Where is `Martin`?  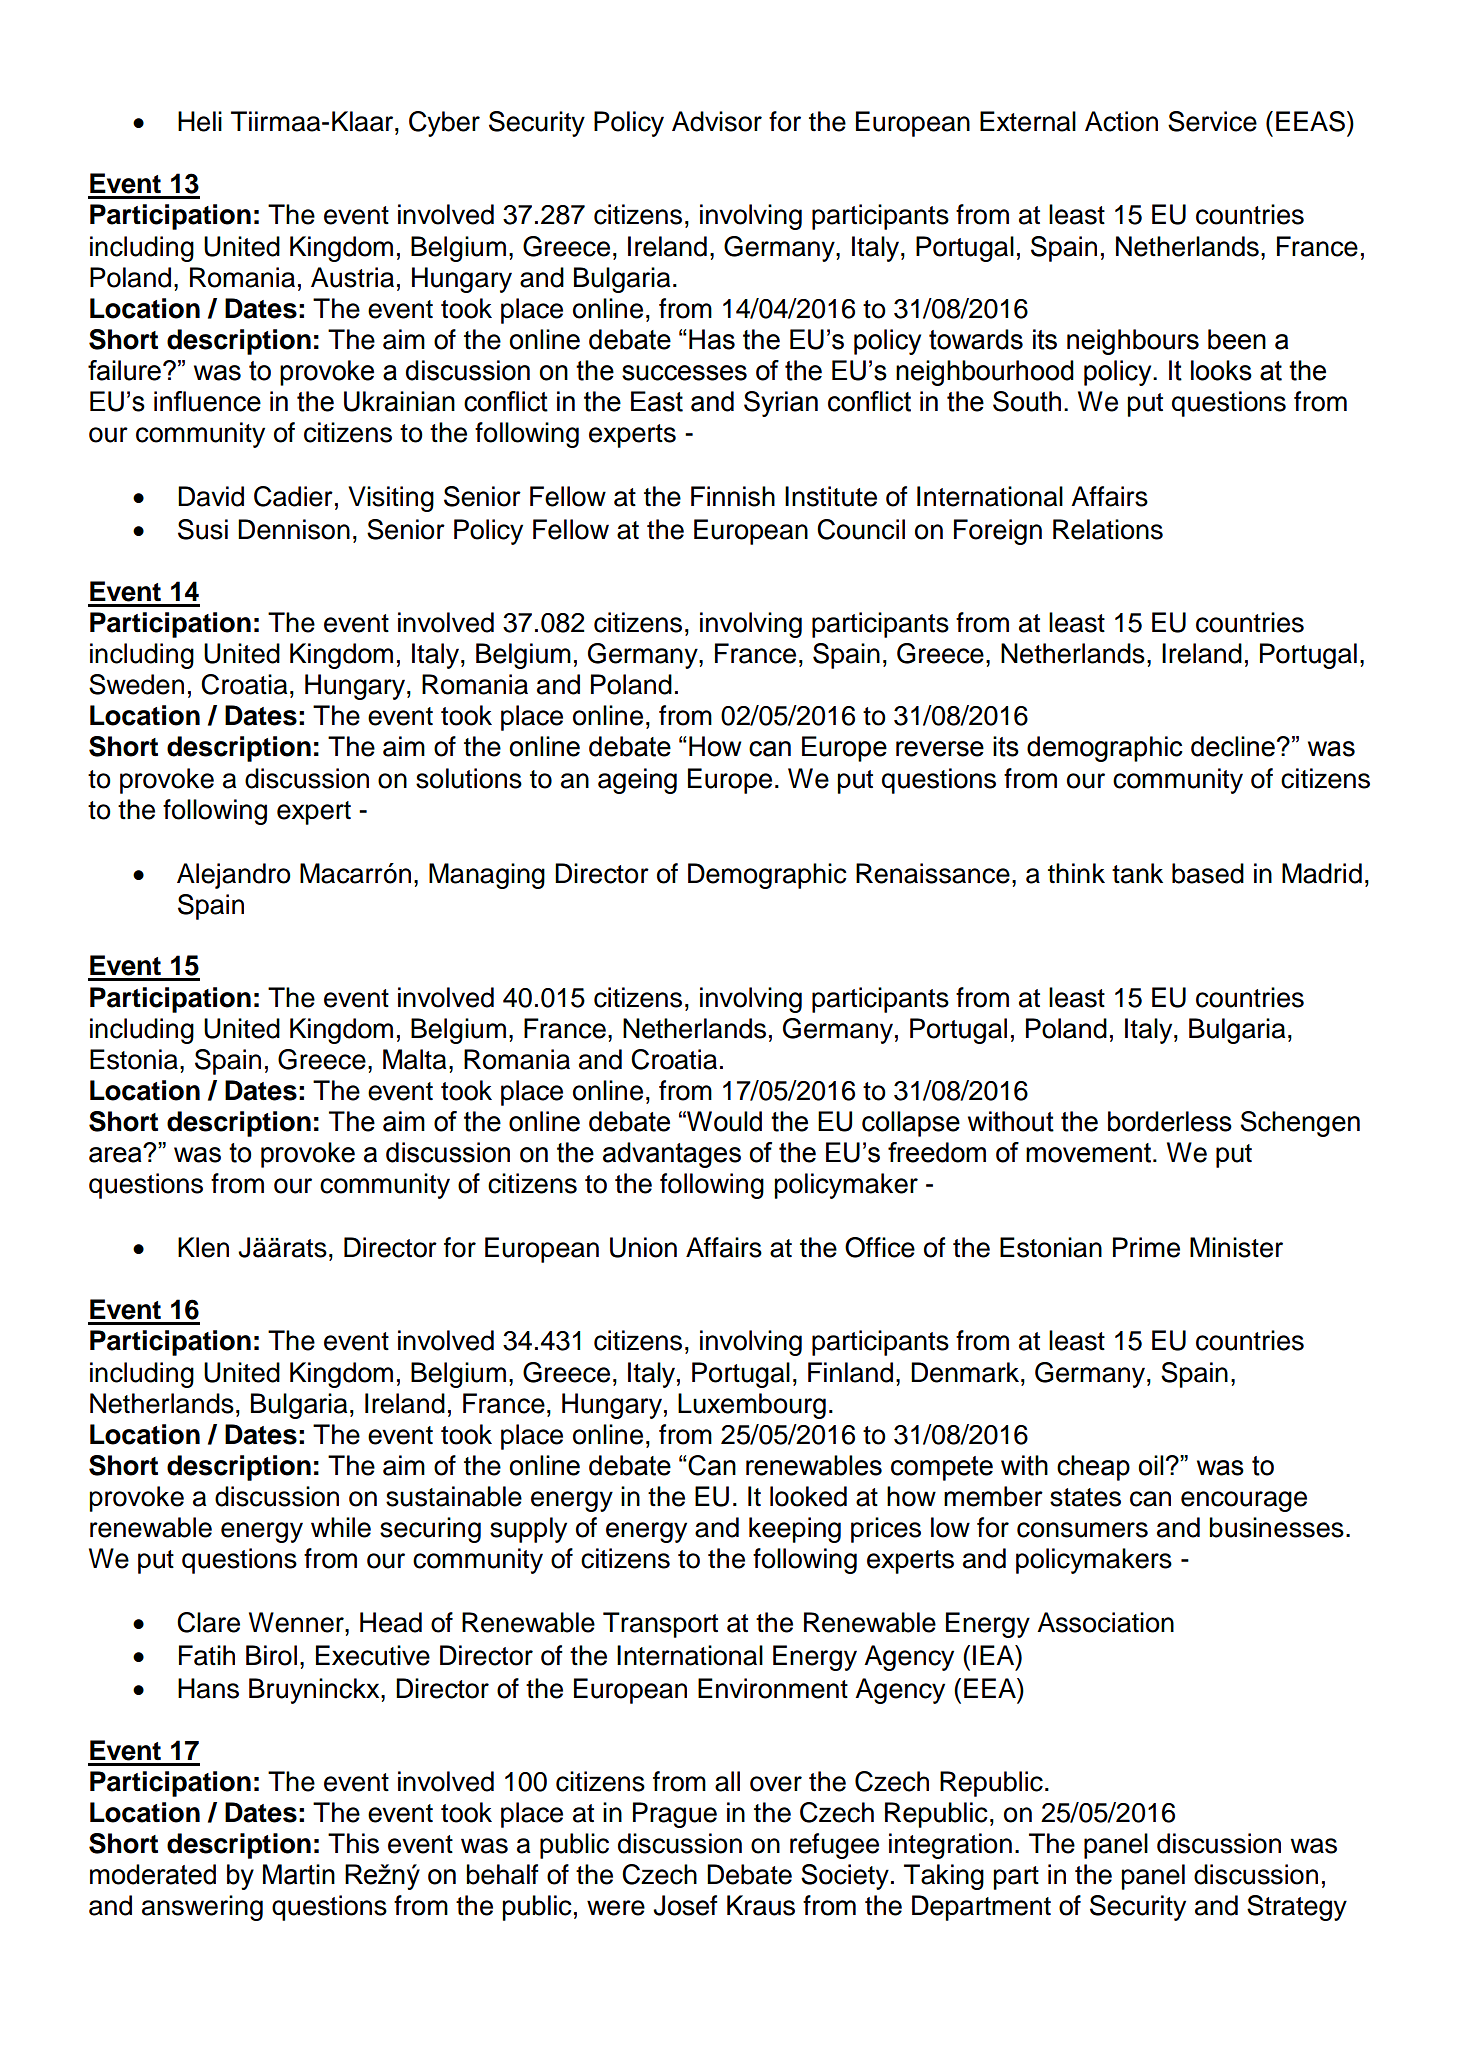
Martin is located at coordinates (299, 1874).
